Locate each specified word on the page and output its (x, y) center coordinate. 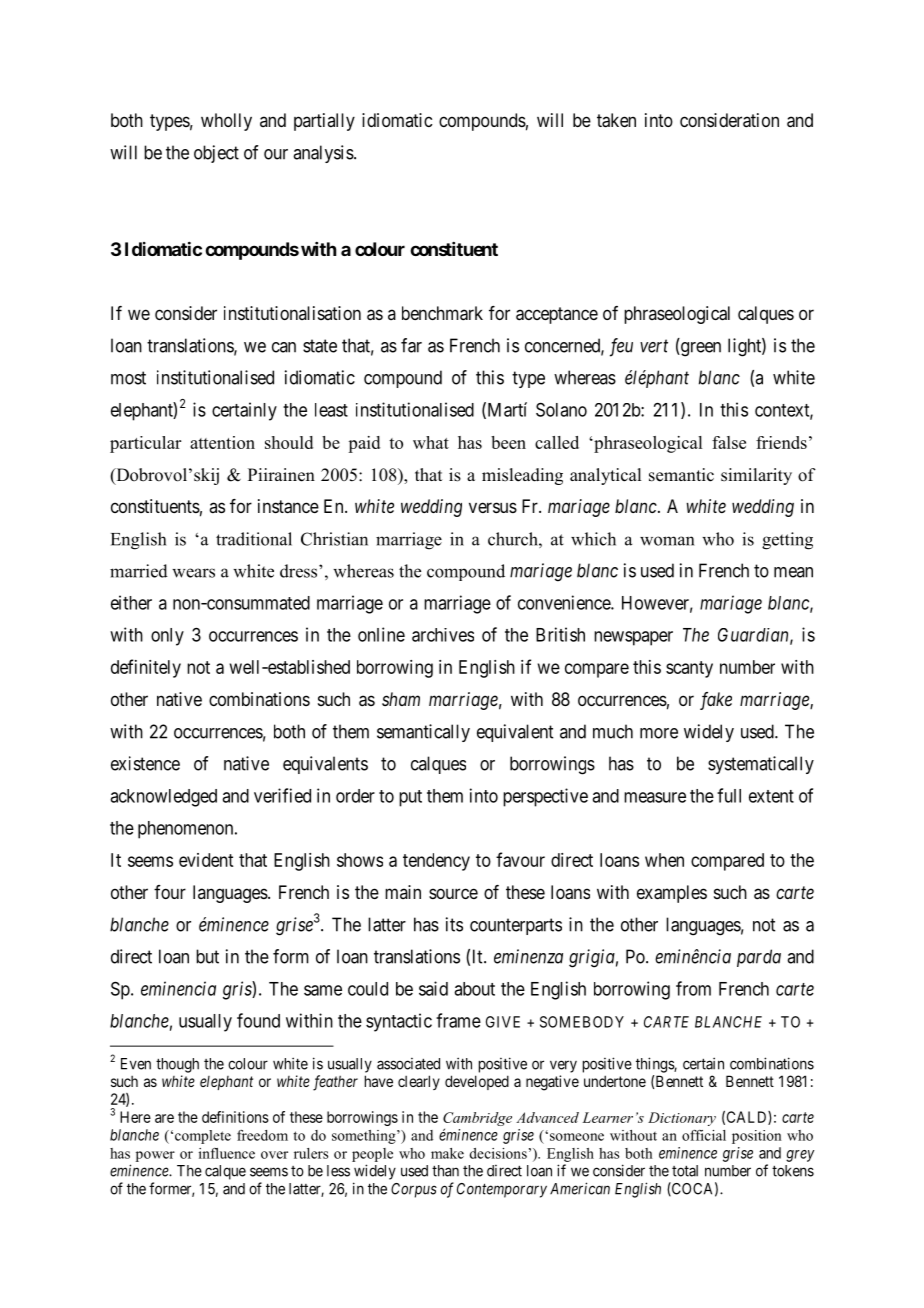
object (216, 154)
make (447, 1153)
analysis (323, 154)
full (729, 795)
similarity (756, 476)
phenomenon (187, 830)
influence (227, 1153)
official (704, 1135)
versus (493, 507)
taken (616, 120)
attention (222, 442)
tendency (436, 862)
